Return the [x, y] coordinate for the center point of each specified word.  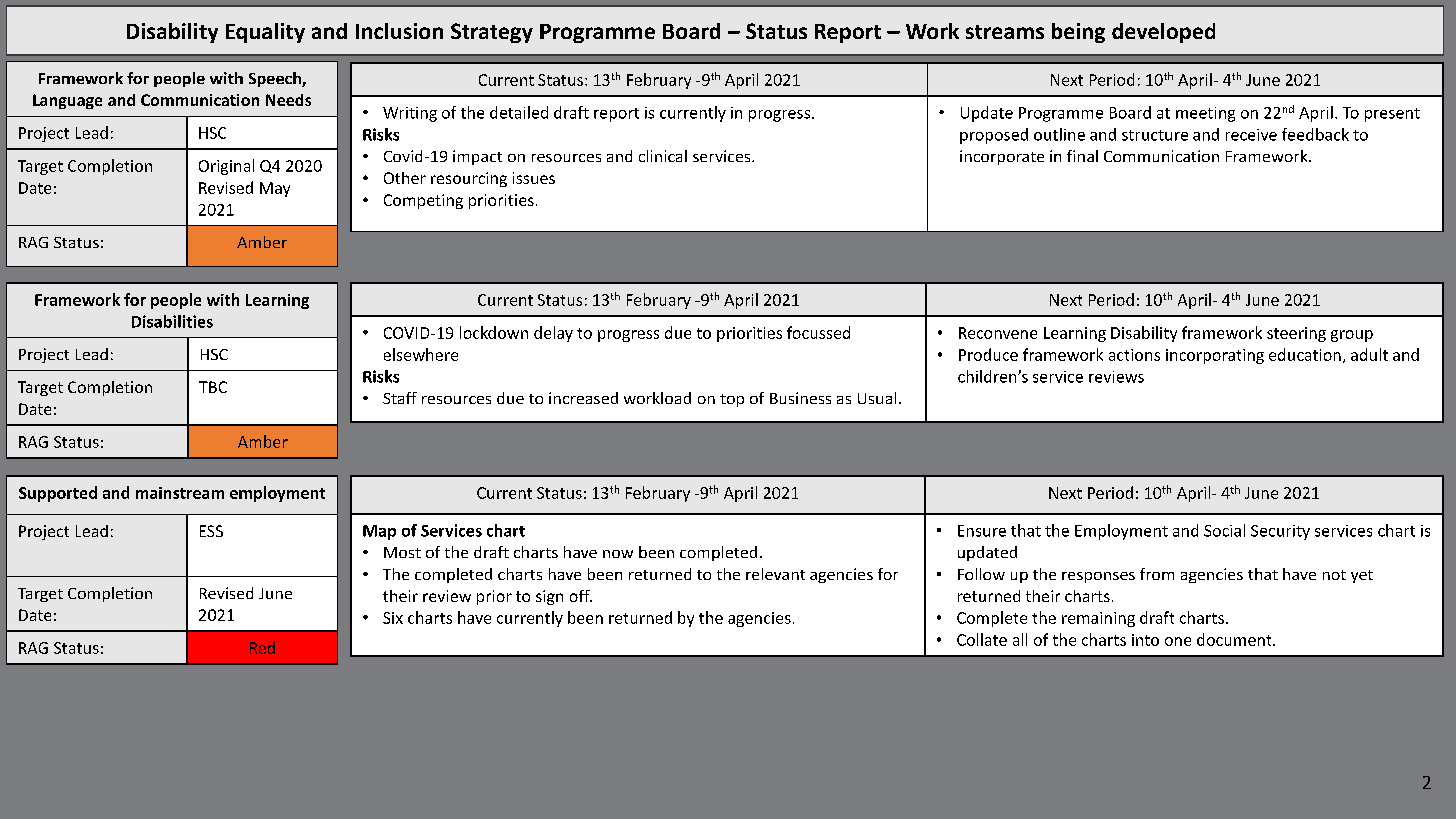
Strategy [492, 33]
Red [262, 647]
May [275, 189]
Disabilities [172, 321]
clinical [663, 156]
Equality [265, 33]
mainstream [180, 493]
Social [1224, 530]
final [1082, 156]
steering [1296, 334]
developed [1163, 33]
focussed [818, 332]
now [618, 554]
